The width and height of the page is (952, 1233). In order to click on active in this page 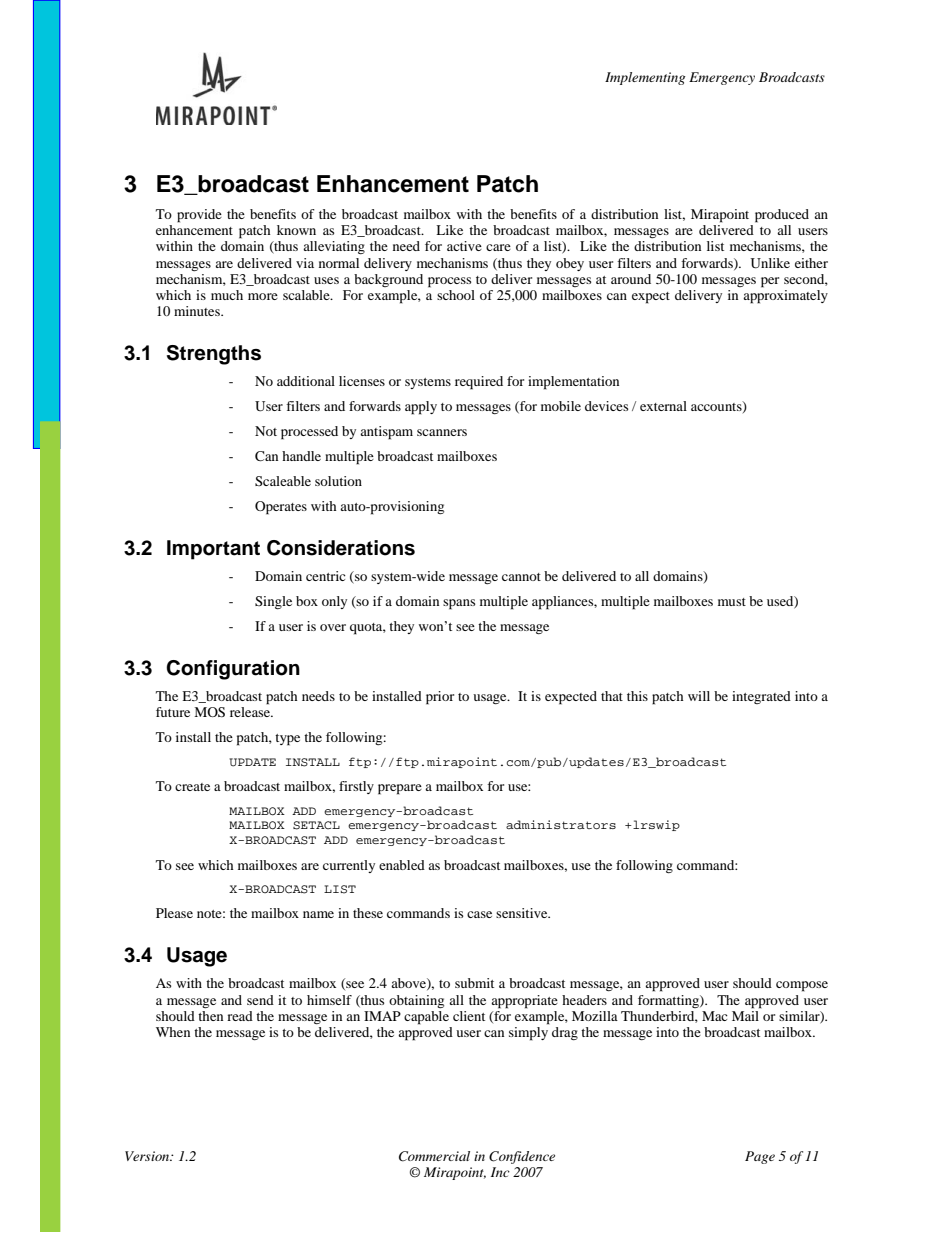, I will do `click(464, 246)`.
